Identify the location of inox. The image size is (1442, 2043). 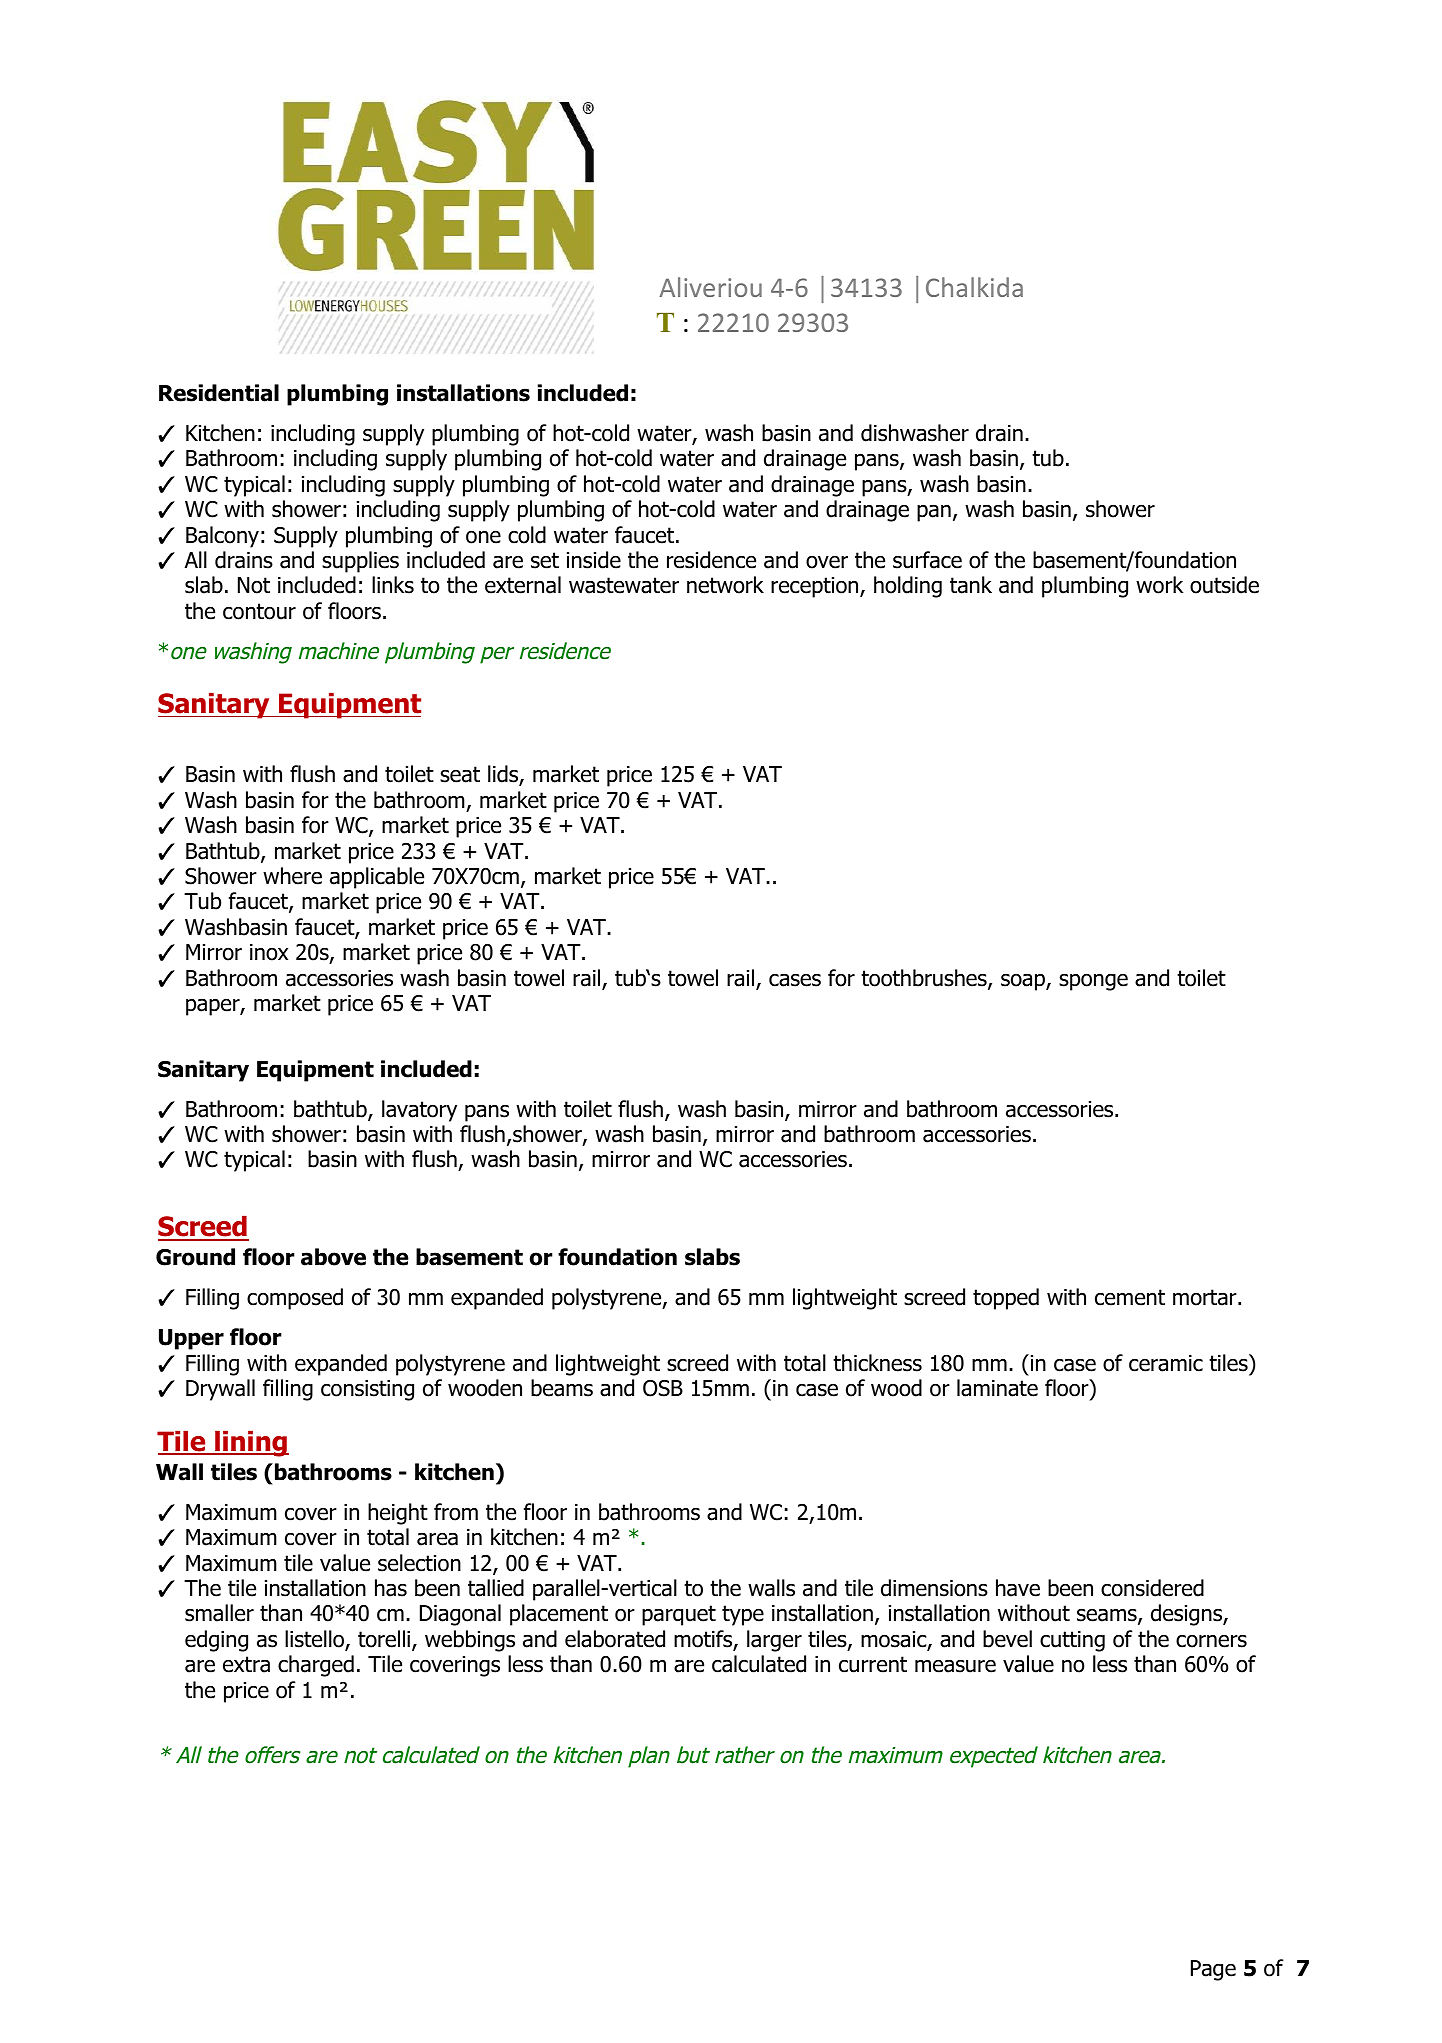
(269, 952).
